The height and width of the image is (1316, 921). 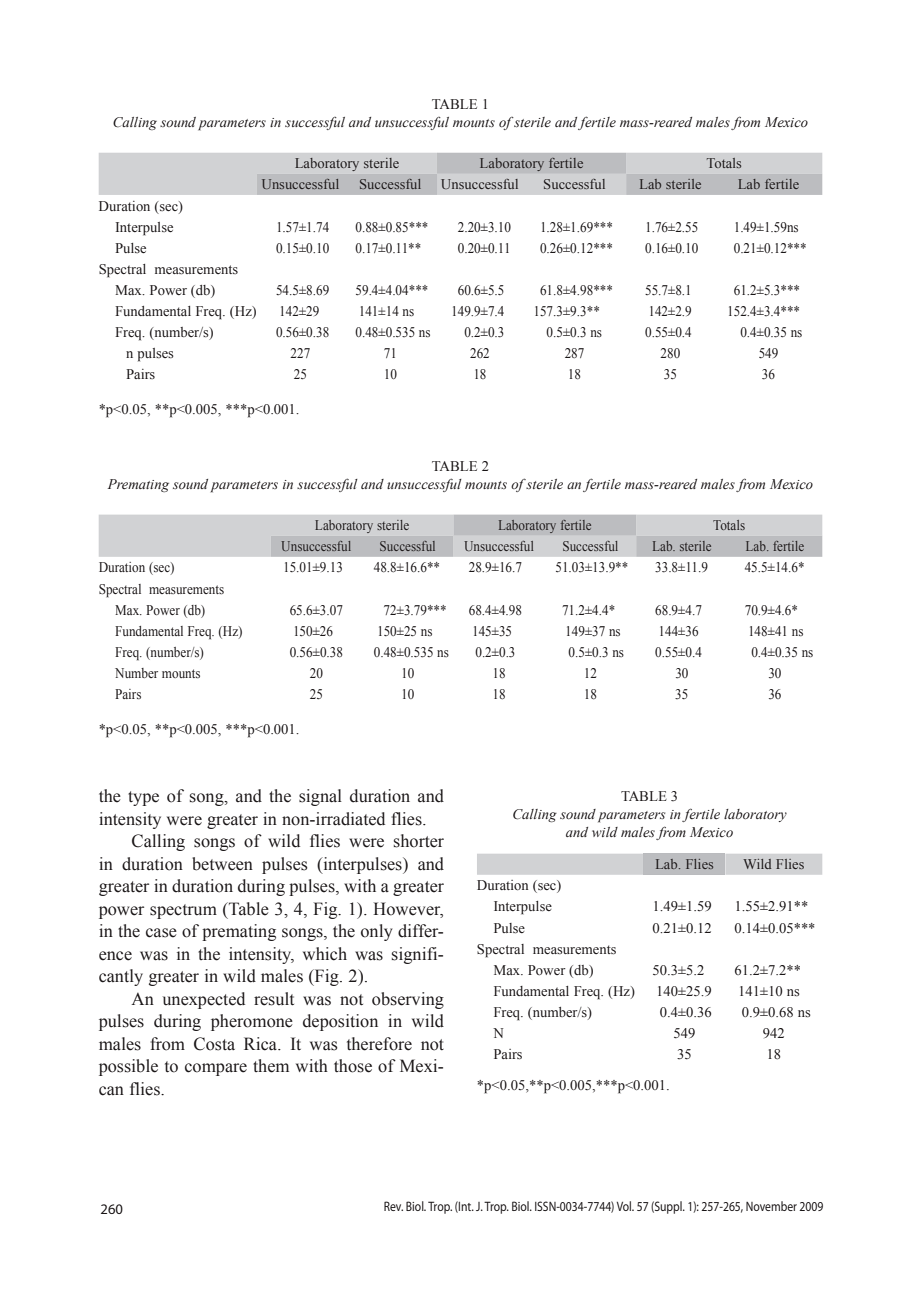 What do you see at coordinates (771, 1206) in the image?
I see `November` at bounding box center [771, 1206].
